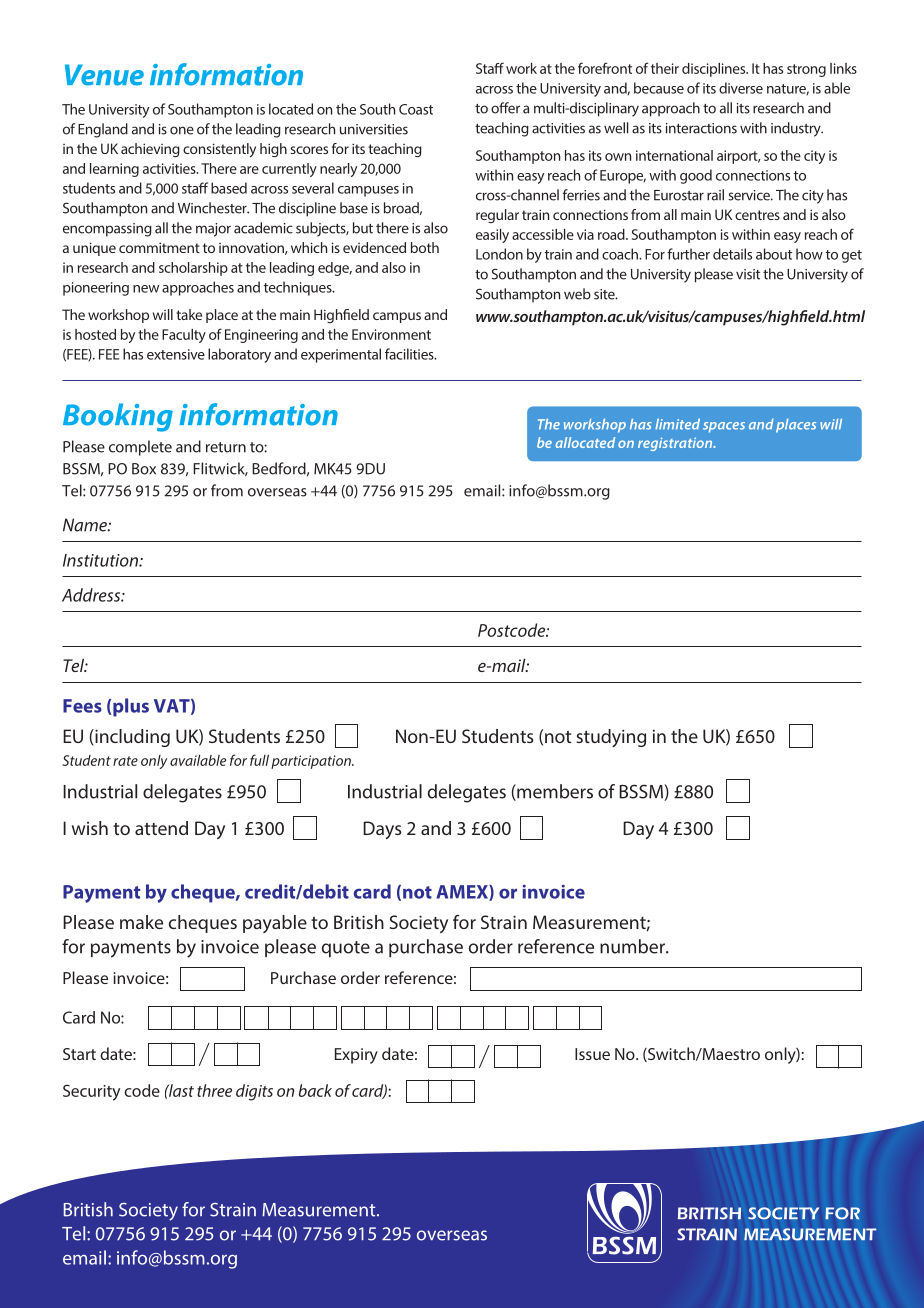 Image resolution: width=924 pixels, height=1308 pixels. What do you see at coordinates (104, 75) in the page?
I see `Venue` at bounding box center [104, 75].
